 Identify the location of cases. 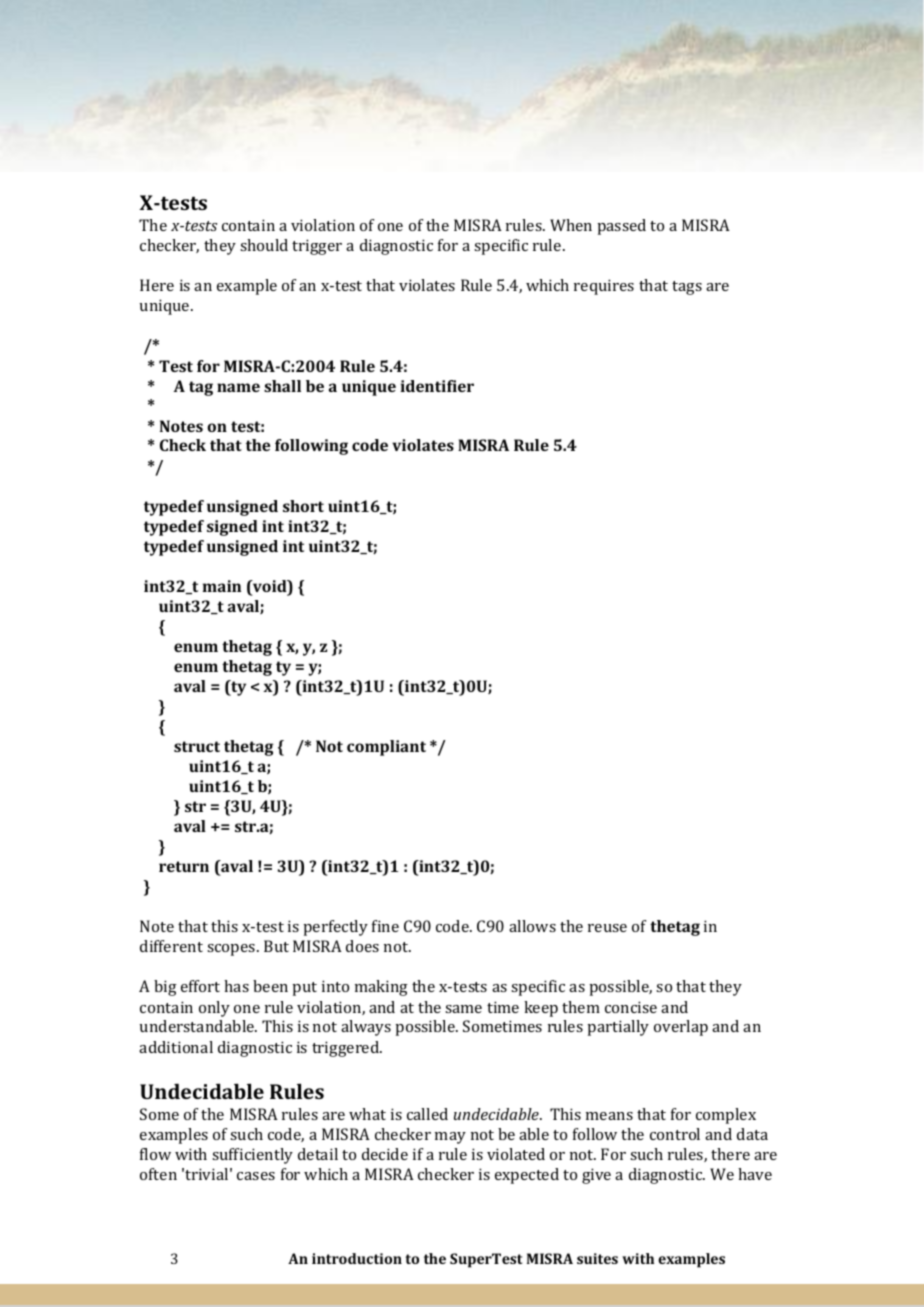
(256, 1176).
